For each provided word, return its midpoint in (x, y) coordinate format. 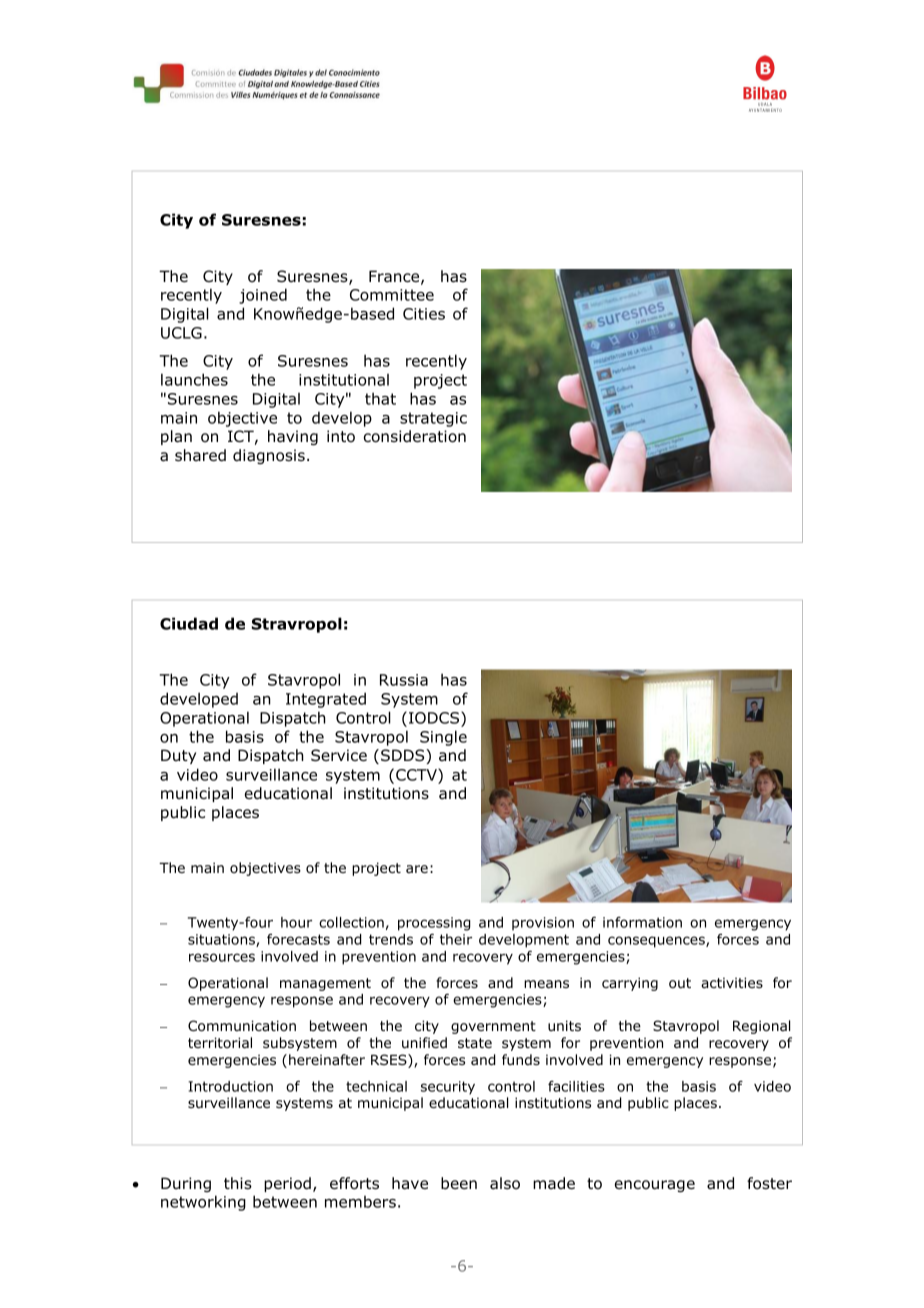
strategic (433, 419)
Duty (178, 756)
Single (443, 738)
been (459, 1183)
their (456, 939)
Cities (424, 314)
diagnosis (269, 456)
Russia (404, 680)
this (238, 1183)
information (642, 922)
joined (263, 296)
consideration (415, 436)
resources (222, 957)
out (680, 983)
